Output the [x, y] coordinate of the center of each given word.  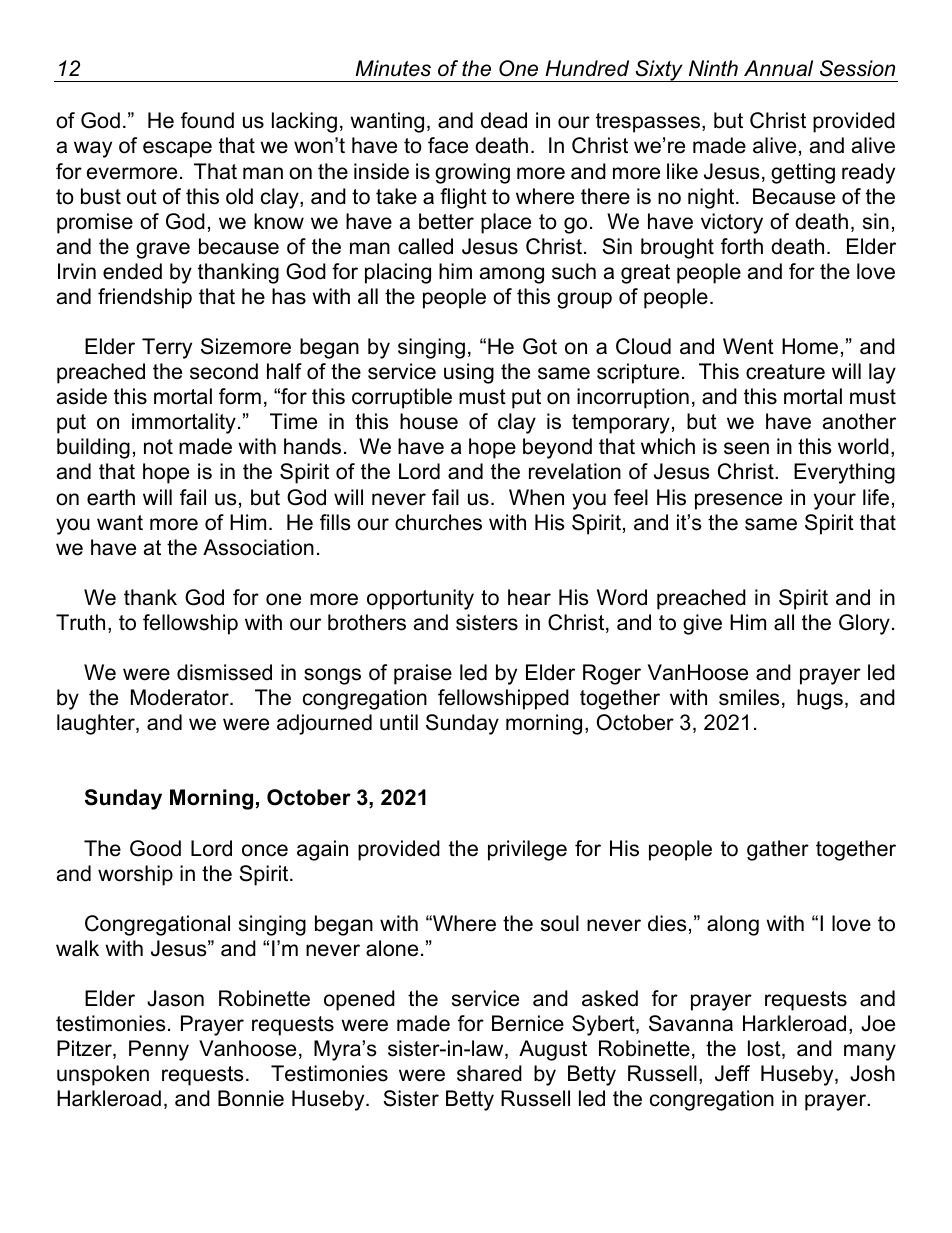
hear [529, 597]
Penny [159, 1050]
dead [504, 120]
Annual [778, 68]
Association [258, 547]
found [207, 120]
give [702, 624]
